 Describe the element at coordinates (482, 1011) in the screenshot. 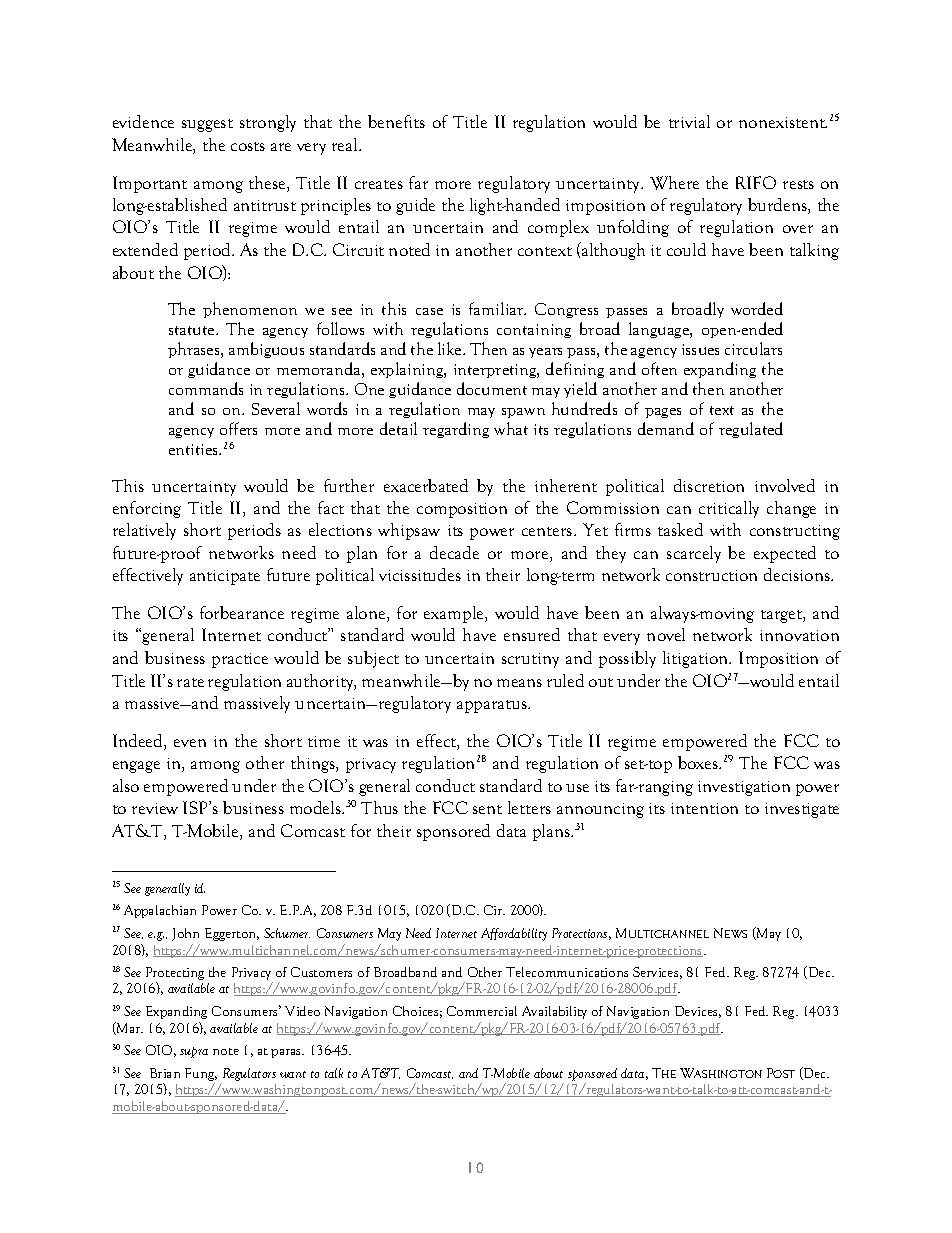

I see `Commercial` at that location.
